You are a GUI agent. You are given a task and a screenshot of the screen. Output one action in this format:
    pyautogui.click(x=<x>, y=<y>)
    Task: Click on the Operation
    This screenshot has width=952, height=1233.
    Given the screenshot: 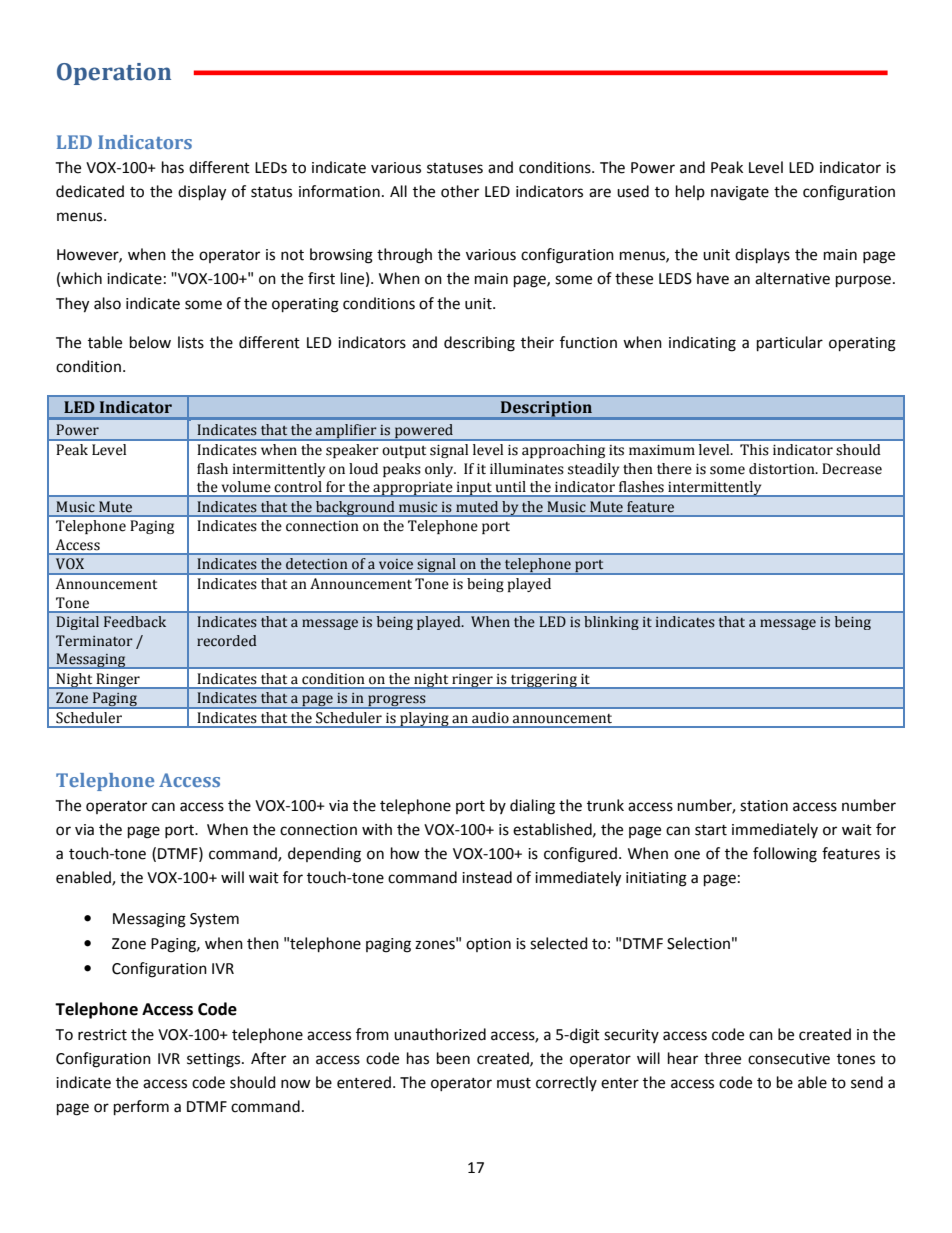 What is the action you would take?
    pyautogui.click(x=114, y=74)
